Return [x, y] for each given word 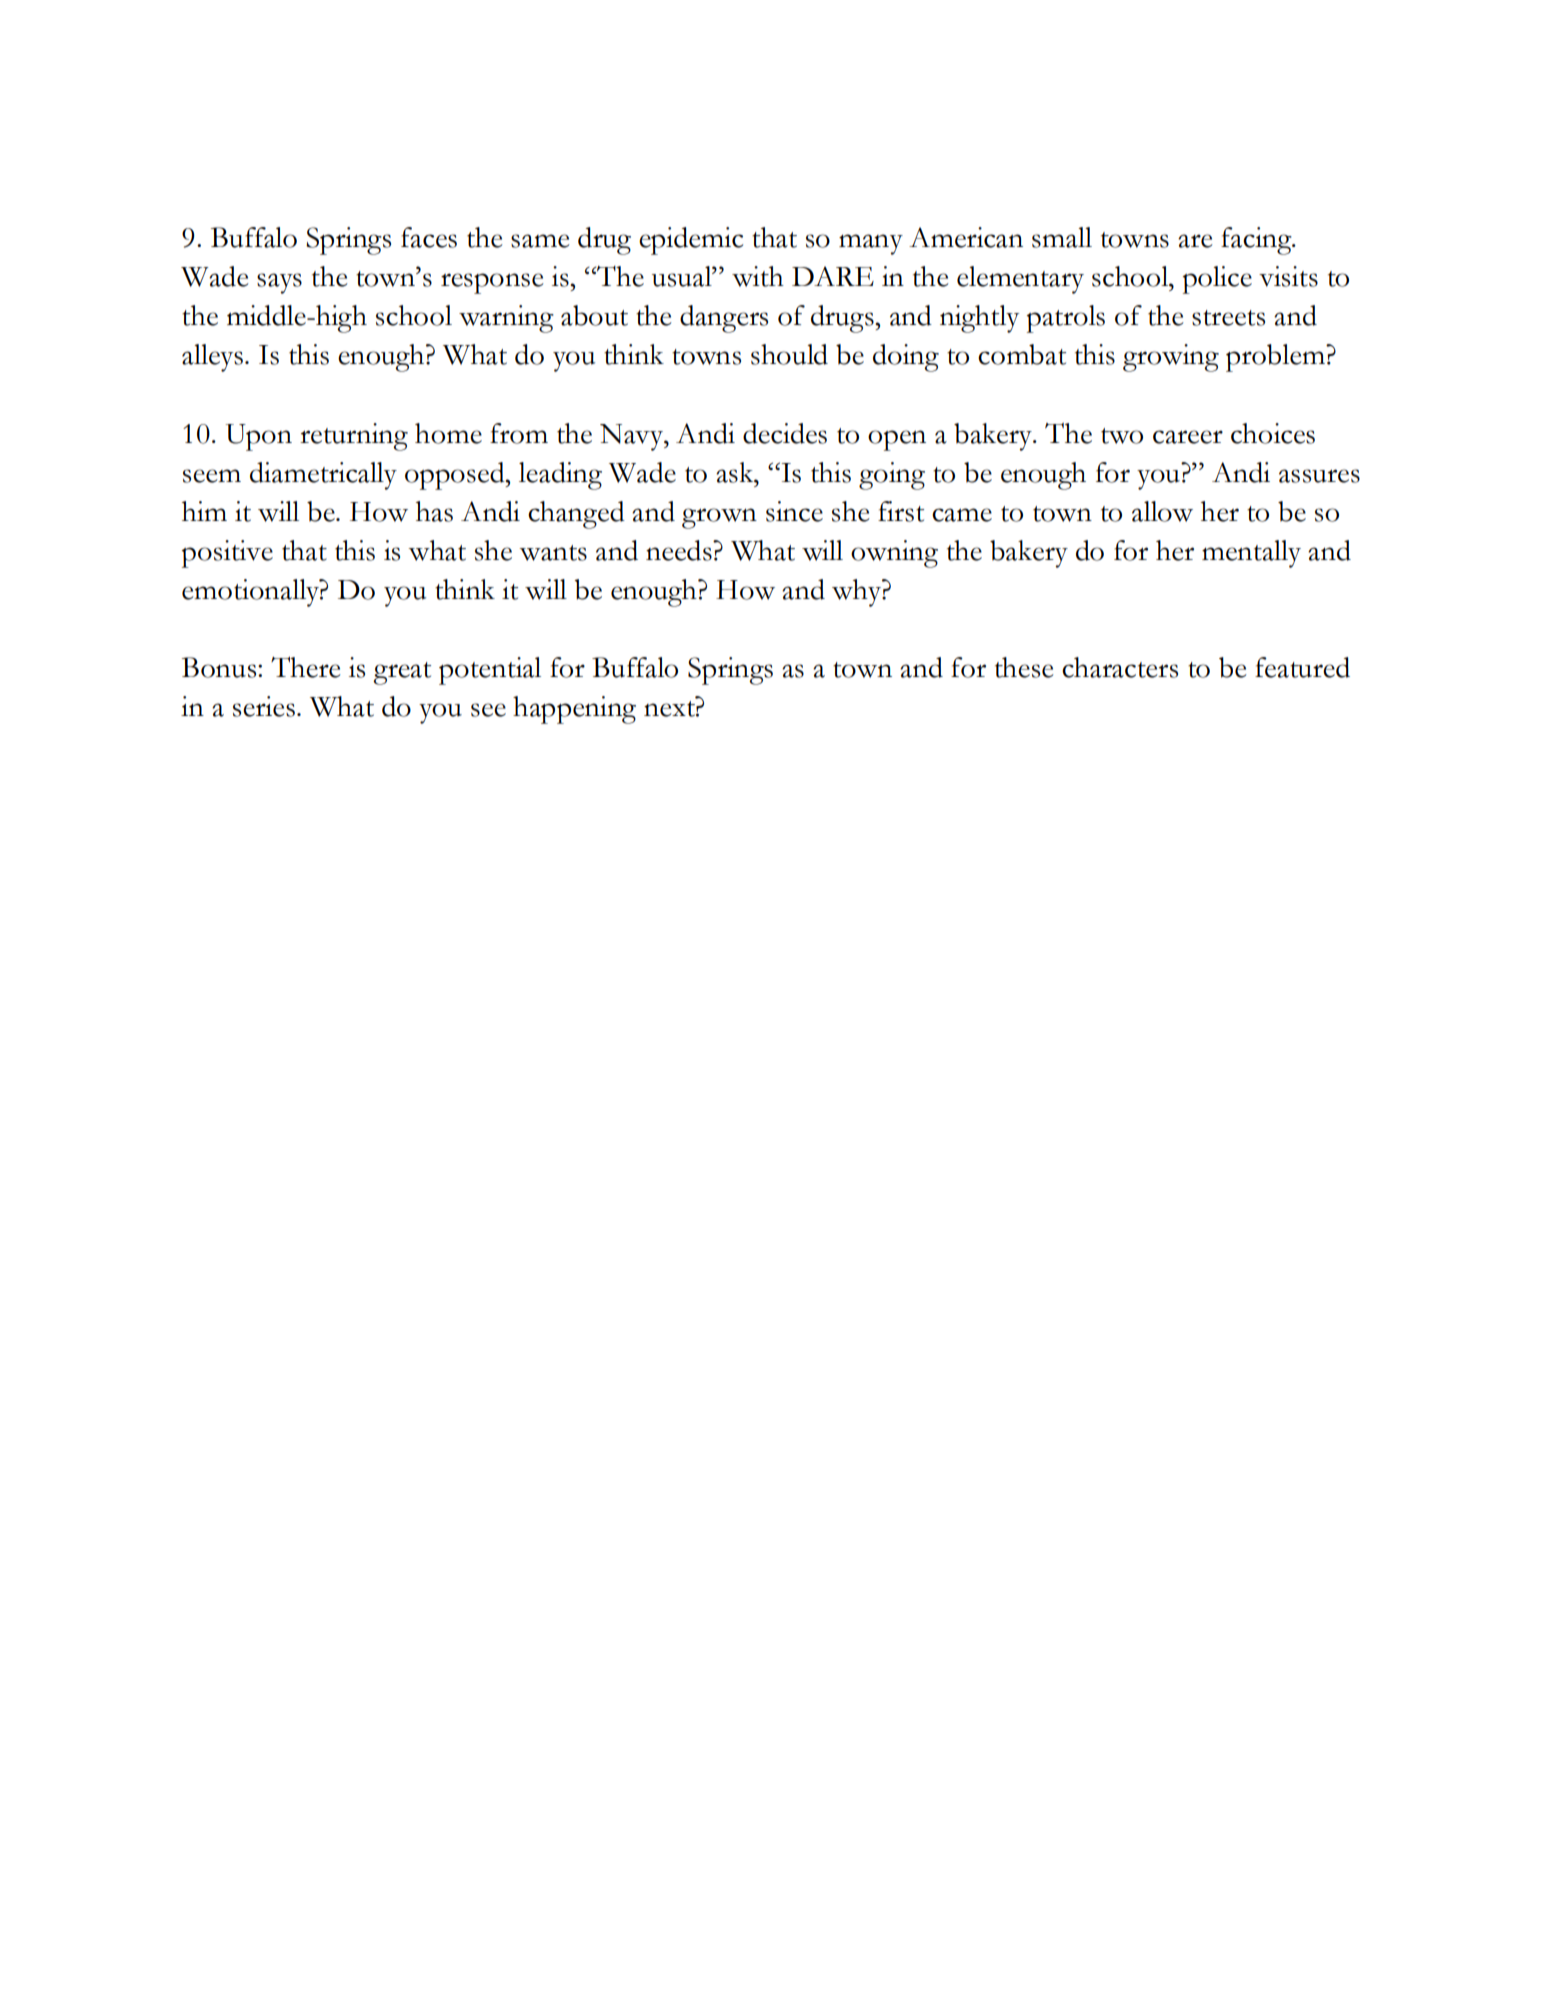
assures [1319, 476]
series [264, 706]
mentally [1251, 554]
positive [227, 554]
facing [1257, 241]
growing [1171, 358]
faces [429, 237]
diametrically [323, 476]
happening [574, 710]
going [892, 476]
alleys [212, 358]
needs [680, 550]
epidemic [691, 241]
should [789, 354]
